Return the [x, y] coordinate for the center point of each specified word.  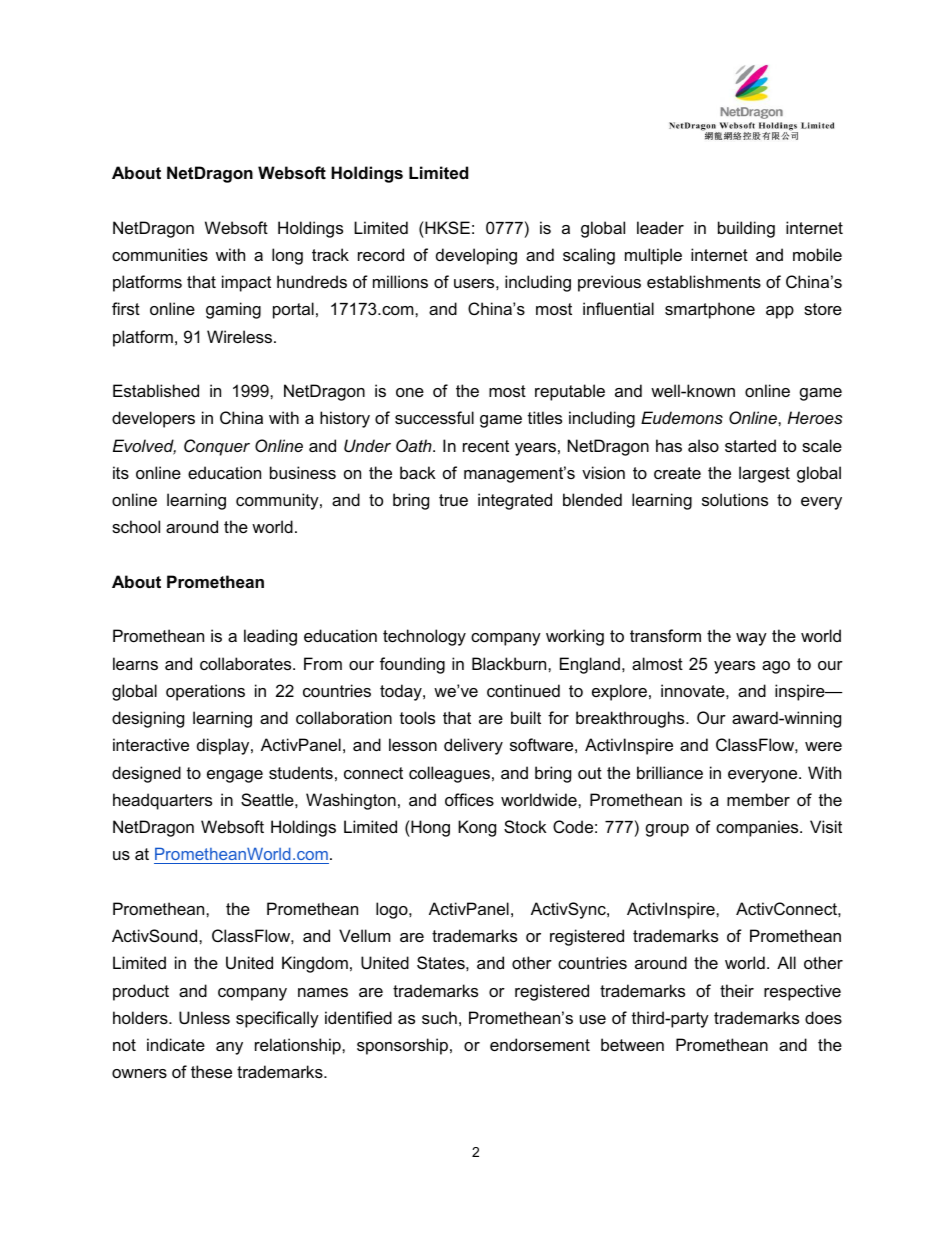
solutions [735, 499]
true [453, 500]
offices [469, 799]
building [746, 229]
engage [235, 776]
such [439, 1017]
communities [160, 254]
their [737, 990]
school [136, 526]
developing [476, 256]
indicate [176, 1044]
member [758, 799]
